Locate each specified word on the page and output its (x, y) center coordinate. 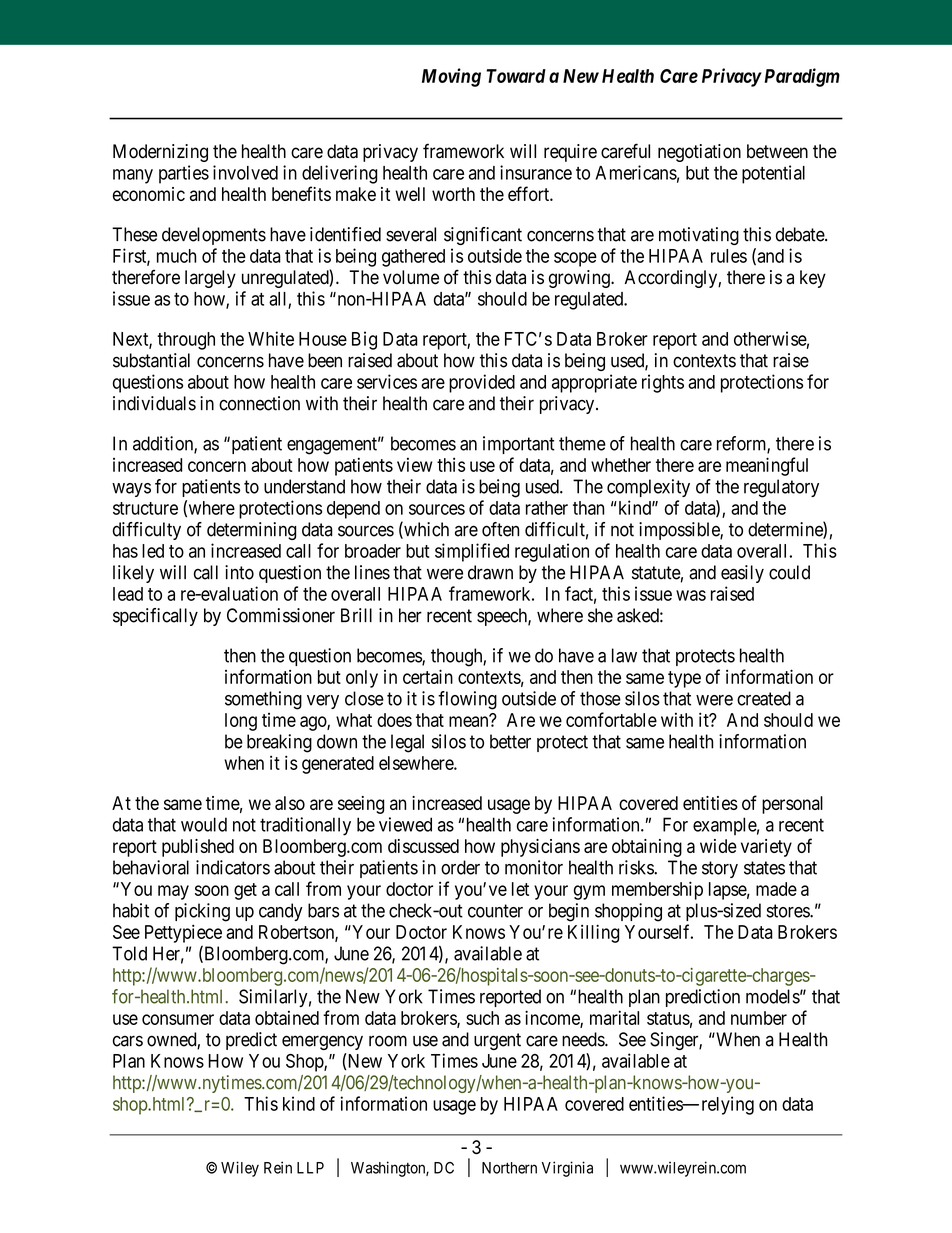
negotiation (699, 153)
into (239, 572)
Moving (451, 77)
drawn (490, 572)
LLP (310, 1168)
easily (742, 574)
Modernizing (160, 153)
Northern (509, 1168)
